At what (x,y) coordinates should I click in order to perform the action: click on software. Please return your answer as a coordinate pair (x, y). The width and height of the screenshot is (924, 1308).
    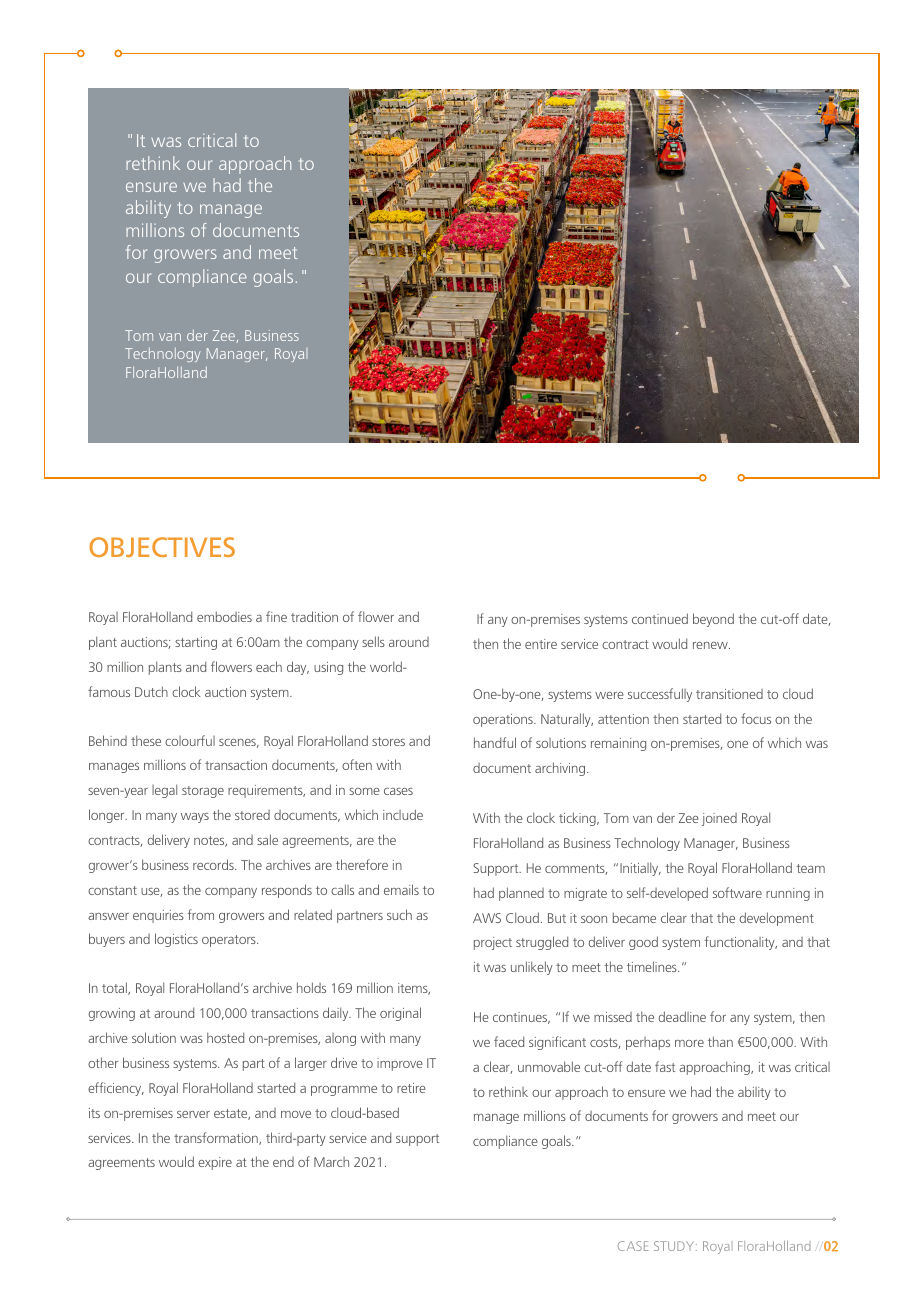
    Looking at the image, I should click on (737, 892).
